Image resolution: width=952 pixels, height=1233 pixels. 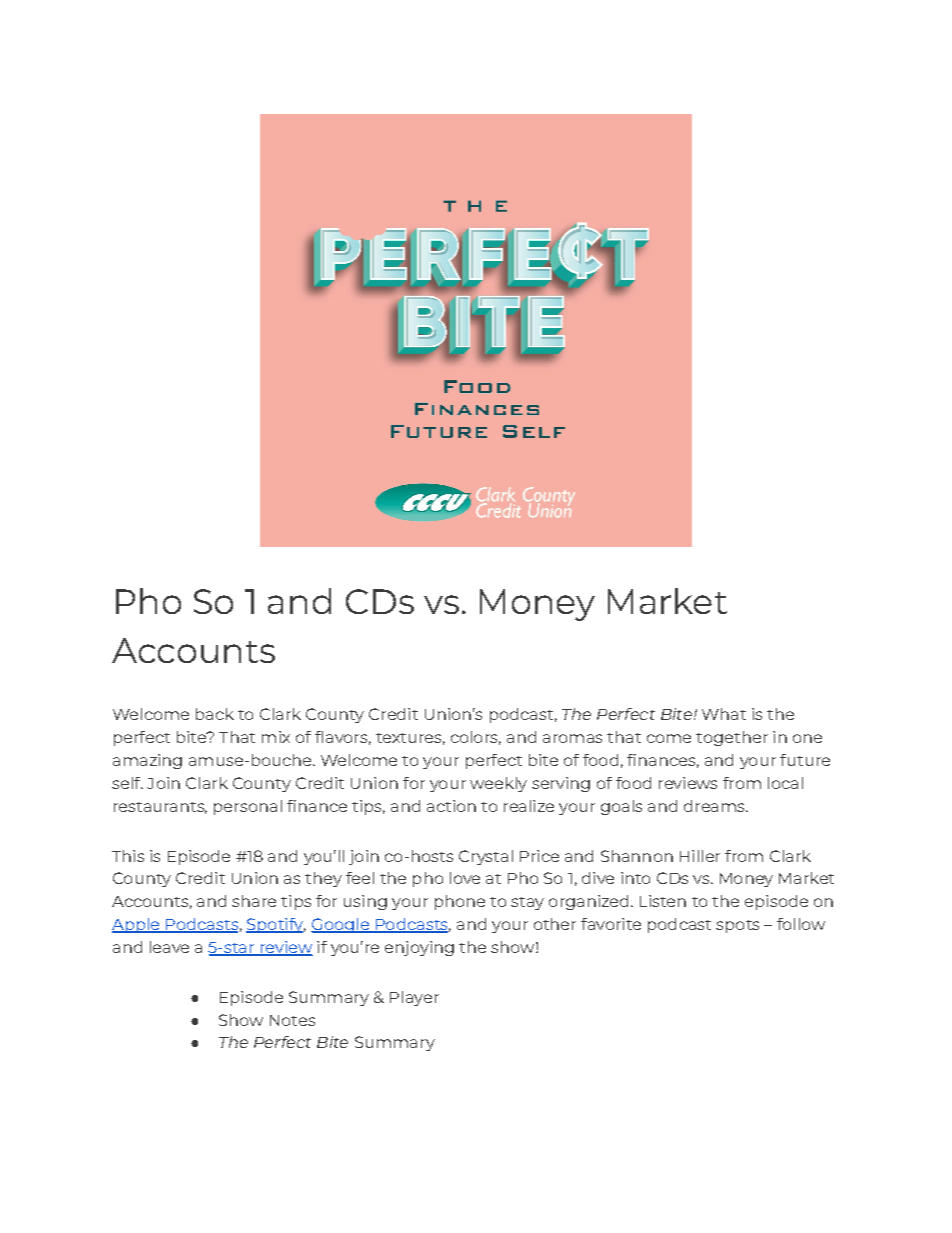 What do you see at coordinates (128, 856) in the page?
I see `This` at bounding box center [128, 856].
